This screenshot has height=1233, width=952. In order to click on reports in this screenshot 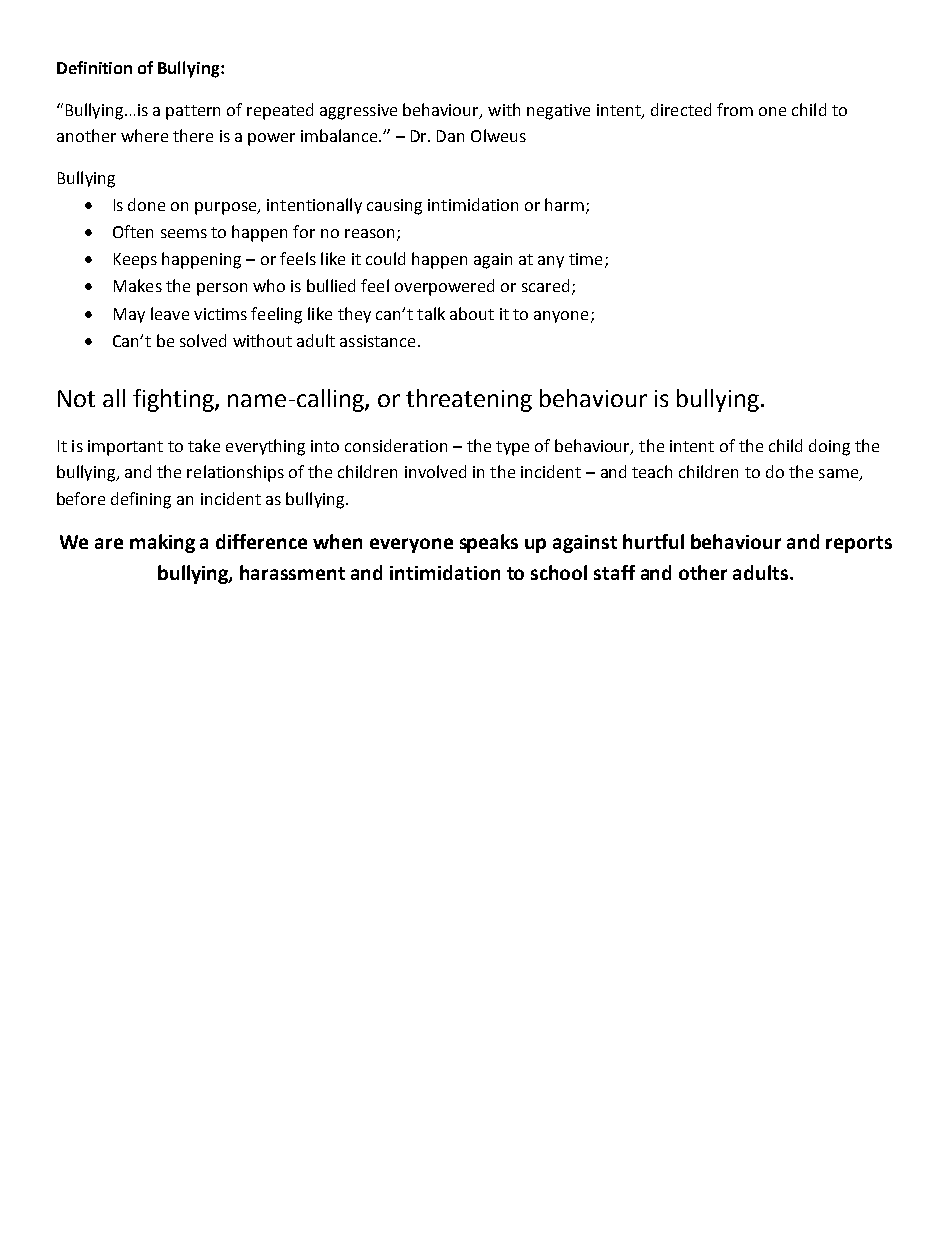, I will do `click(859, 544)`.
